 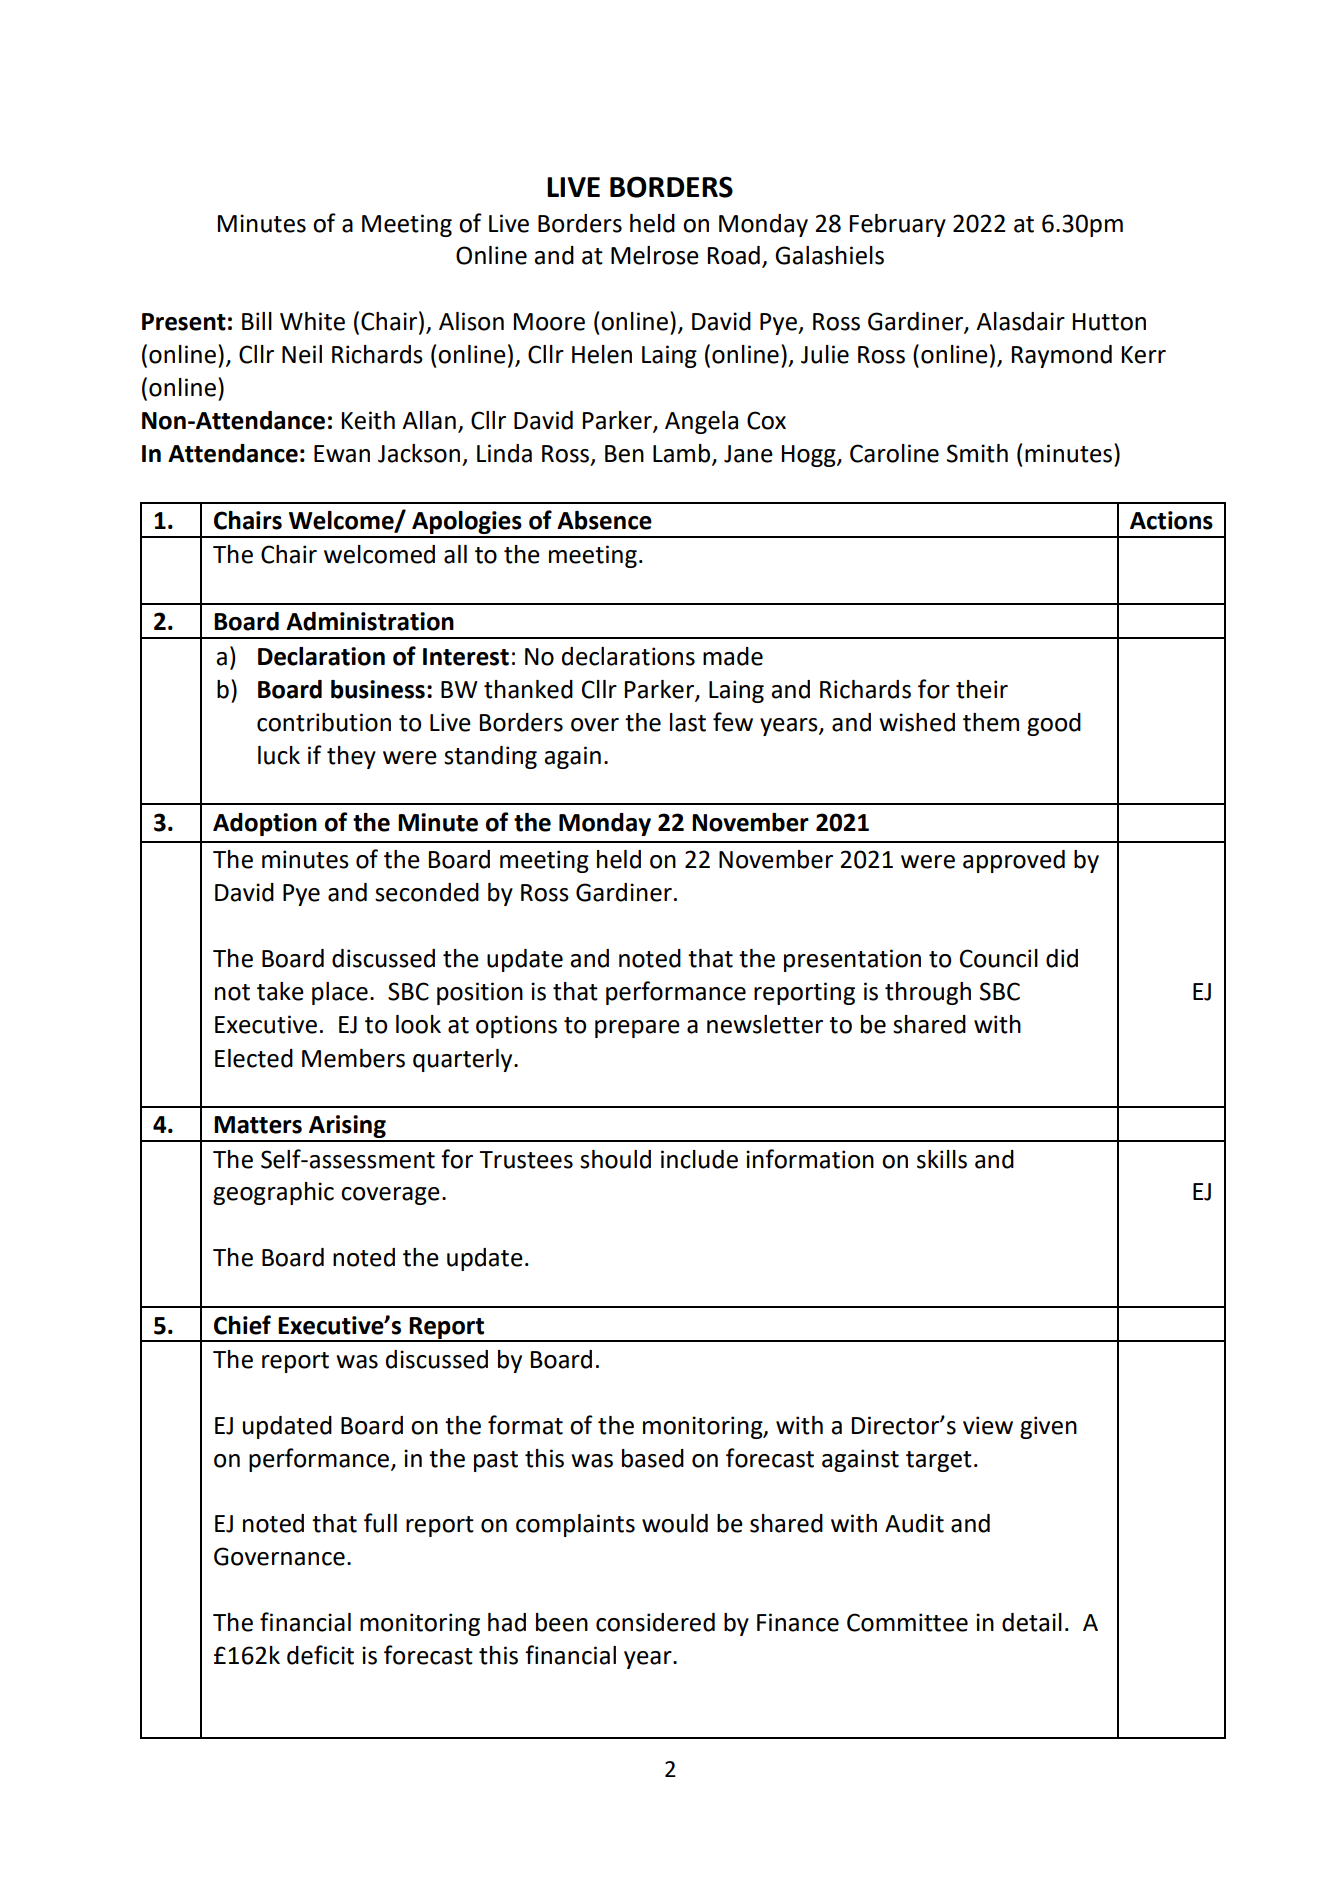 What do you see at coordinates (312, 321) in the document?
I see `White` at bounding box center [312, 321].
